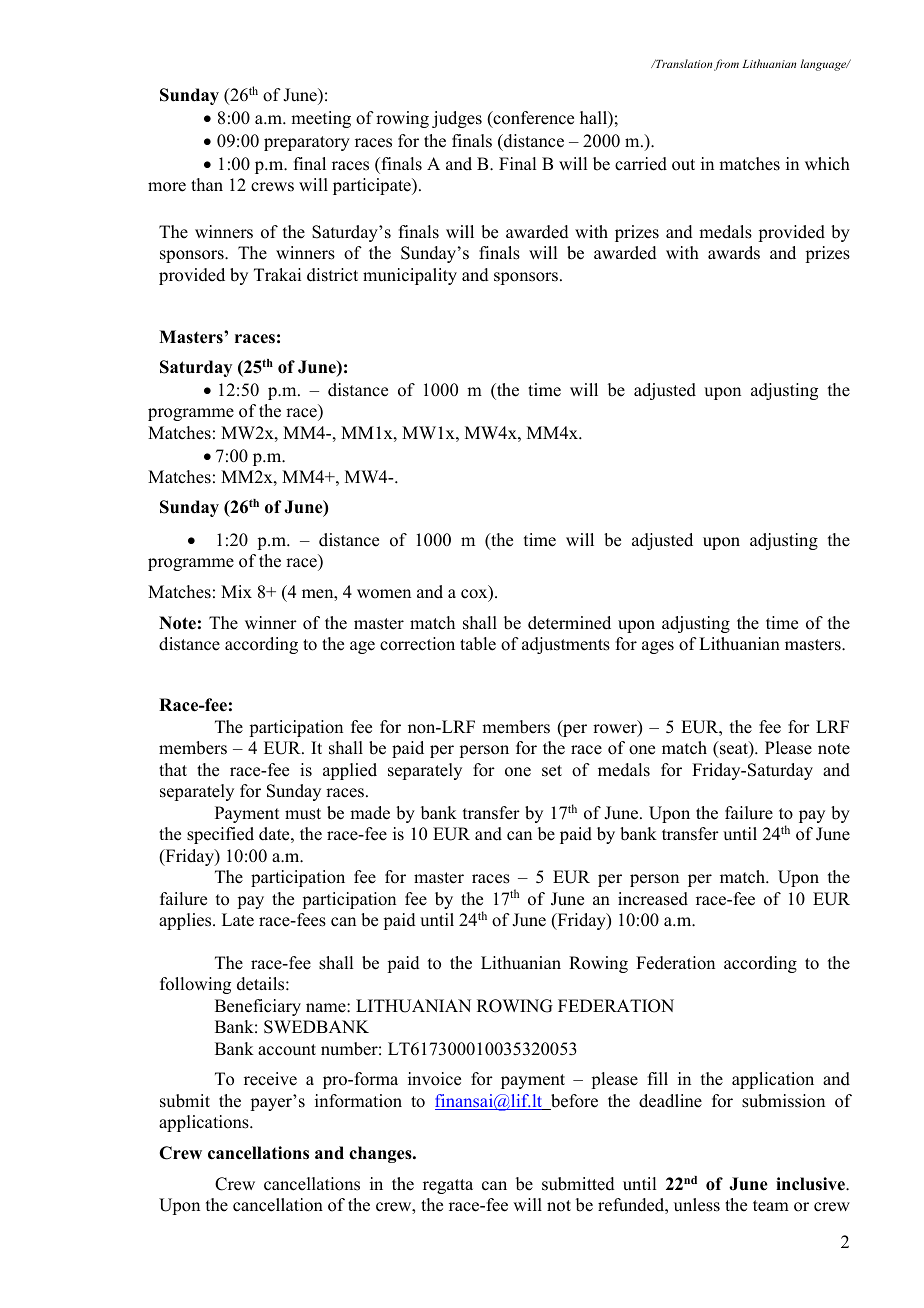 The height and width of the screenshot is (1308, 924). What do you see at coordinates (457, 119) in the screenshot?
I see `judges` at bounding box center [457, 119].
